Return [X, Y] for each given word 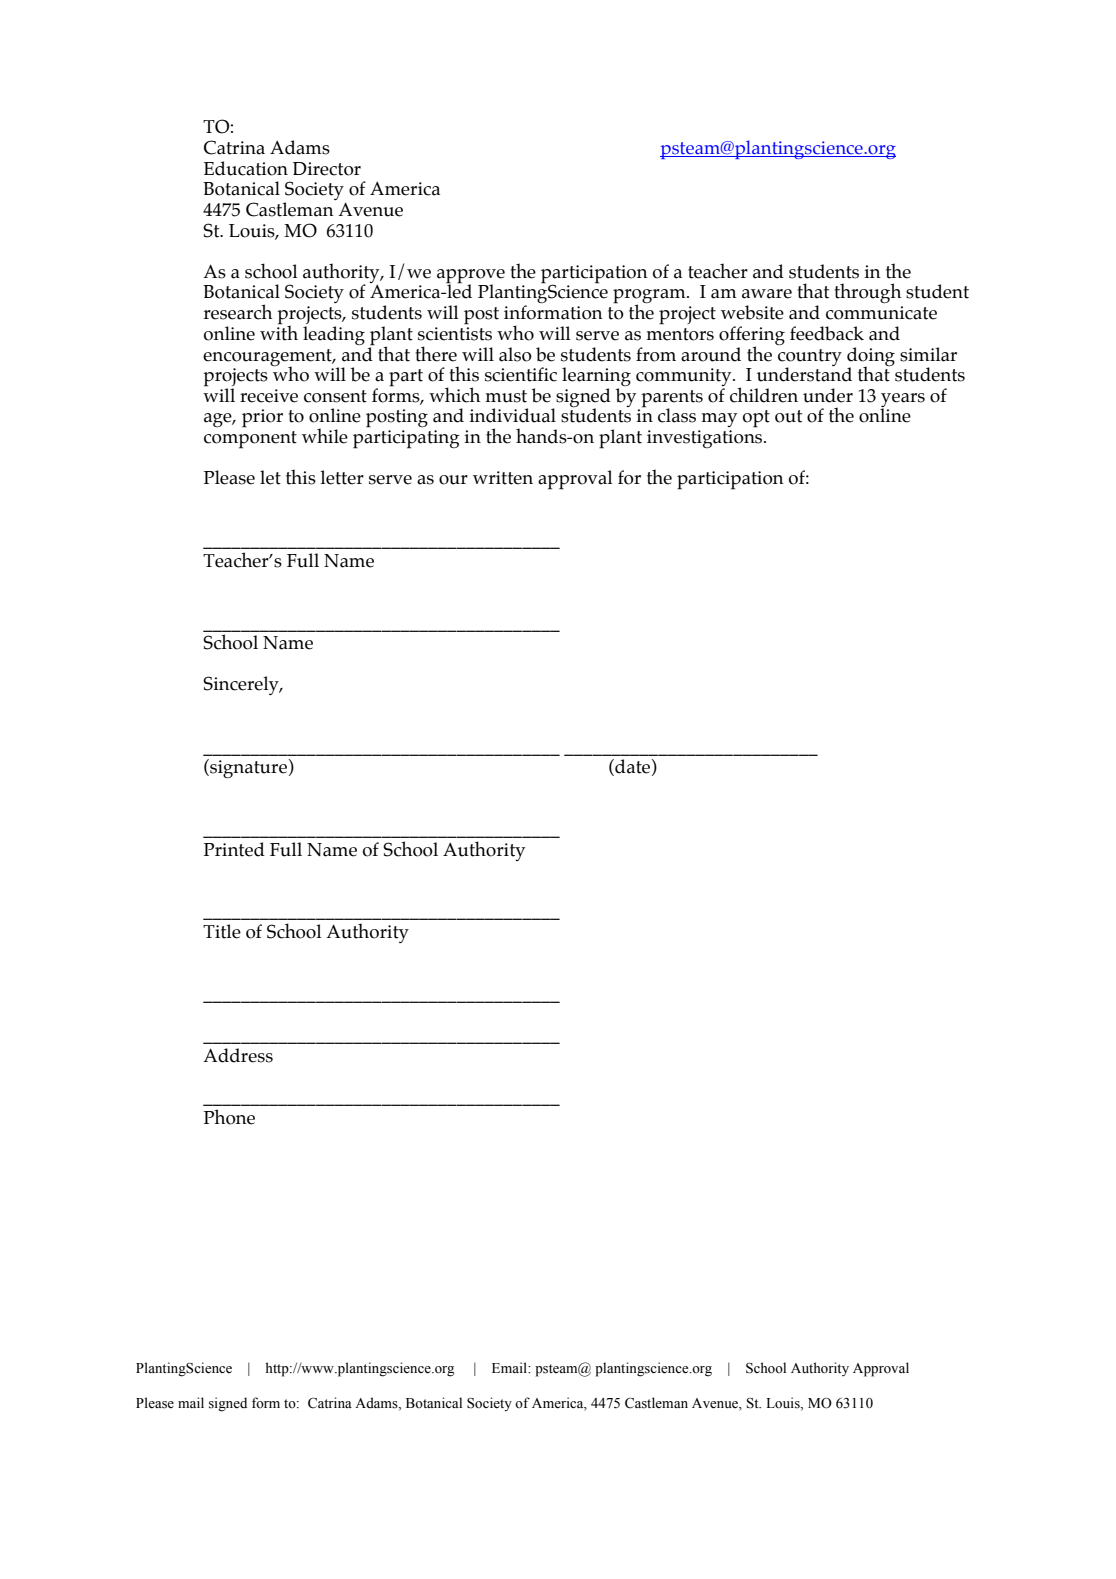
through [868, 293]
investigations [706, 439]
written [503, 478]
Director [327, 169]
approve [471, 277]
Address [238, 1055]
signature [247, 768]
